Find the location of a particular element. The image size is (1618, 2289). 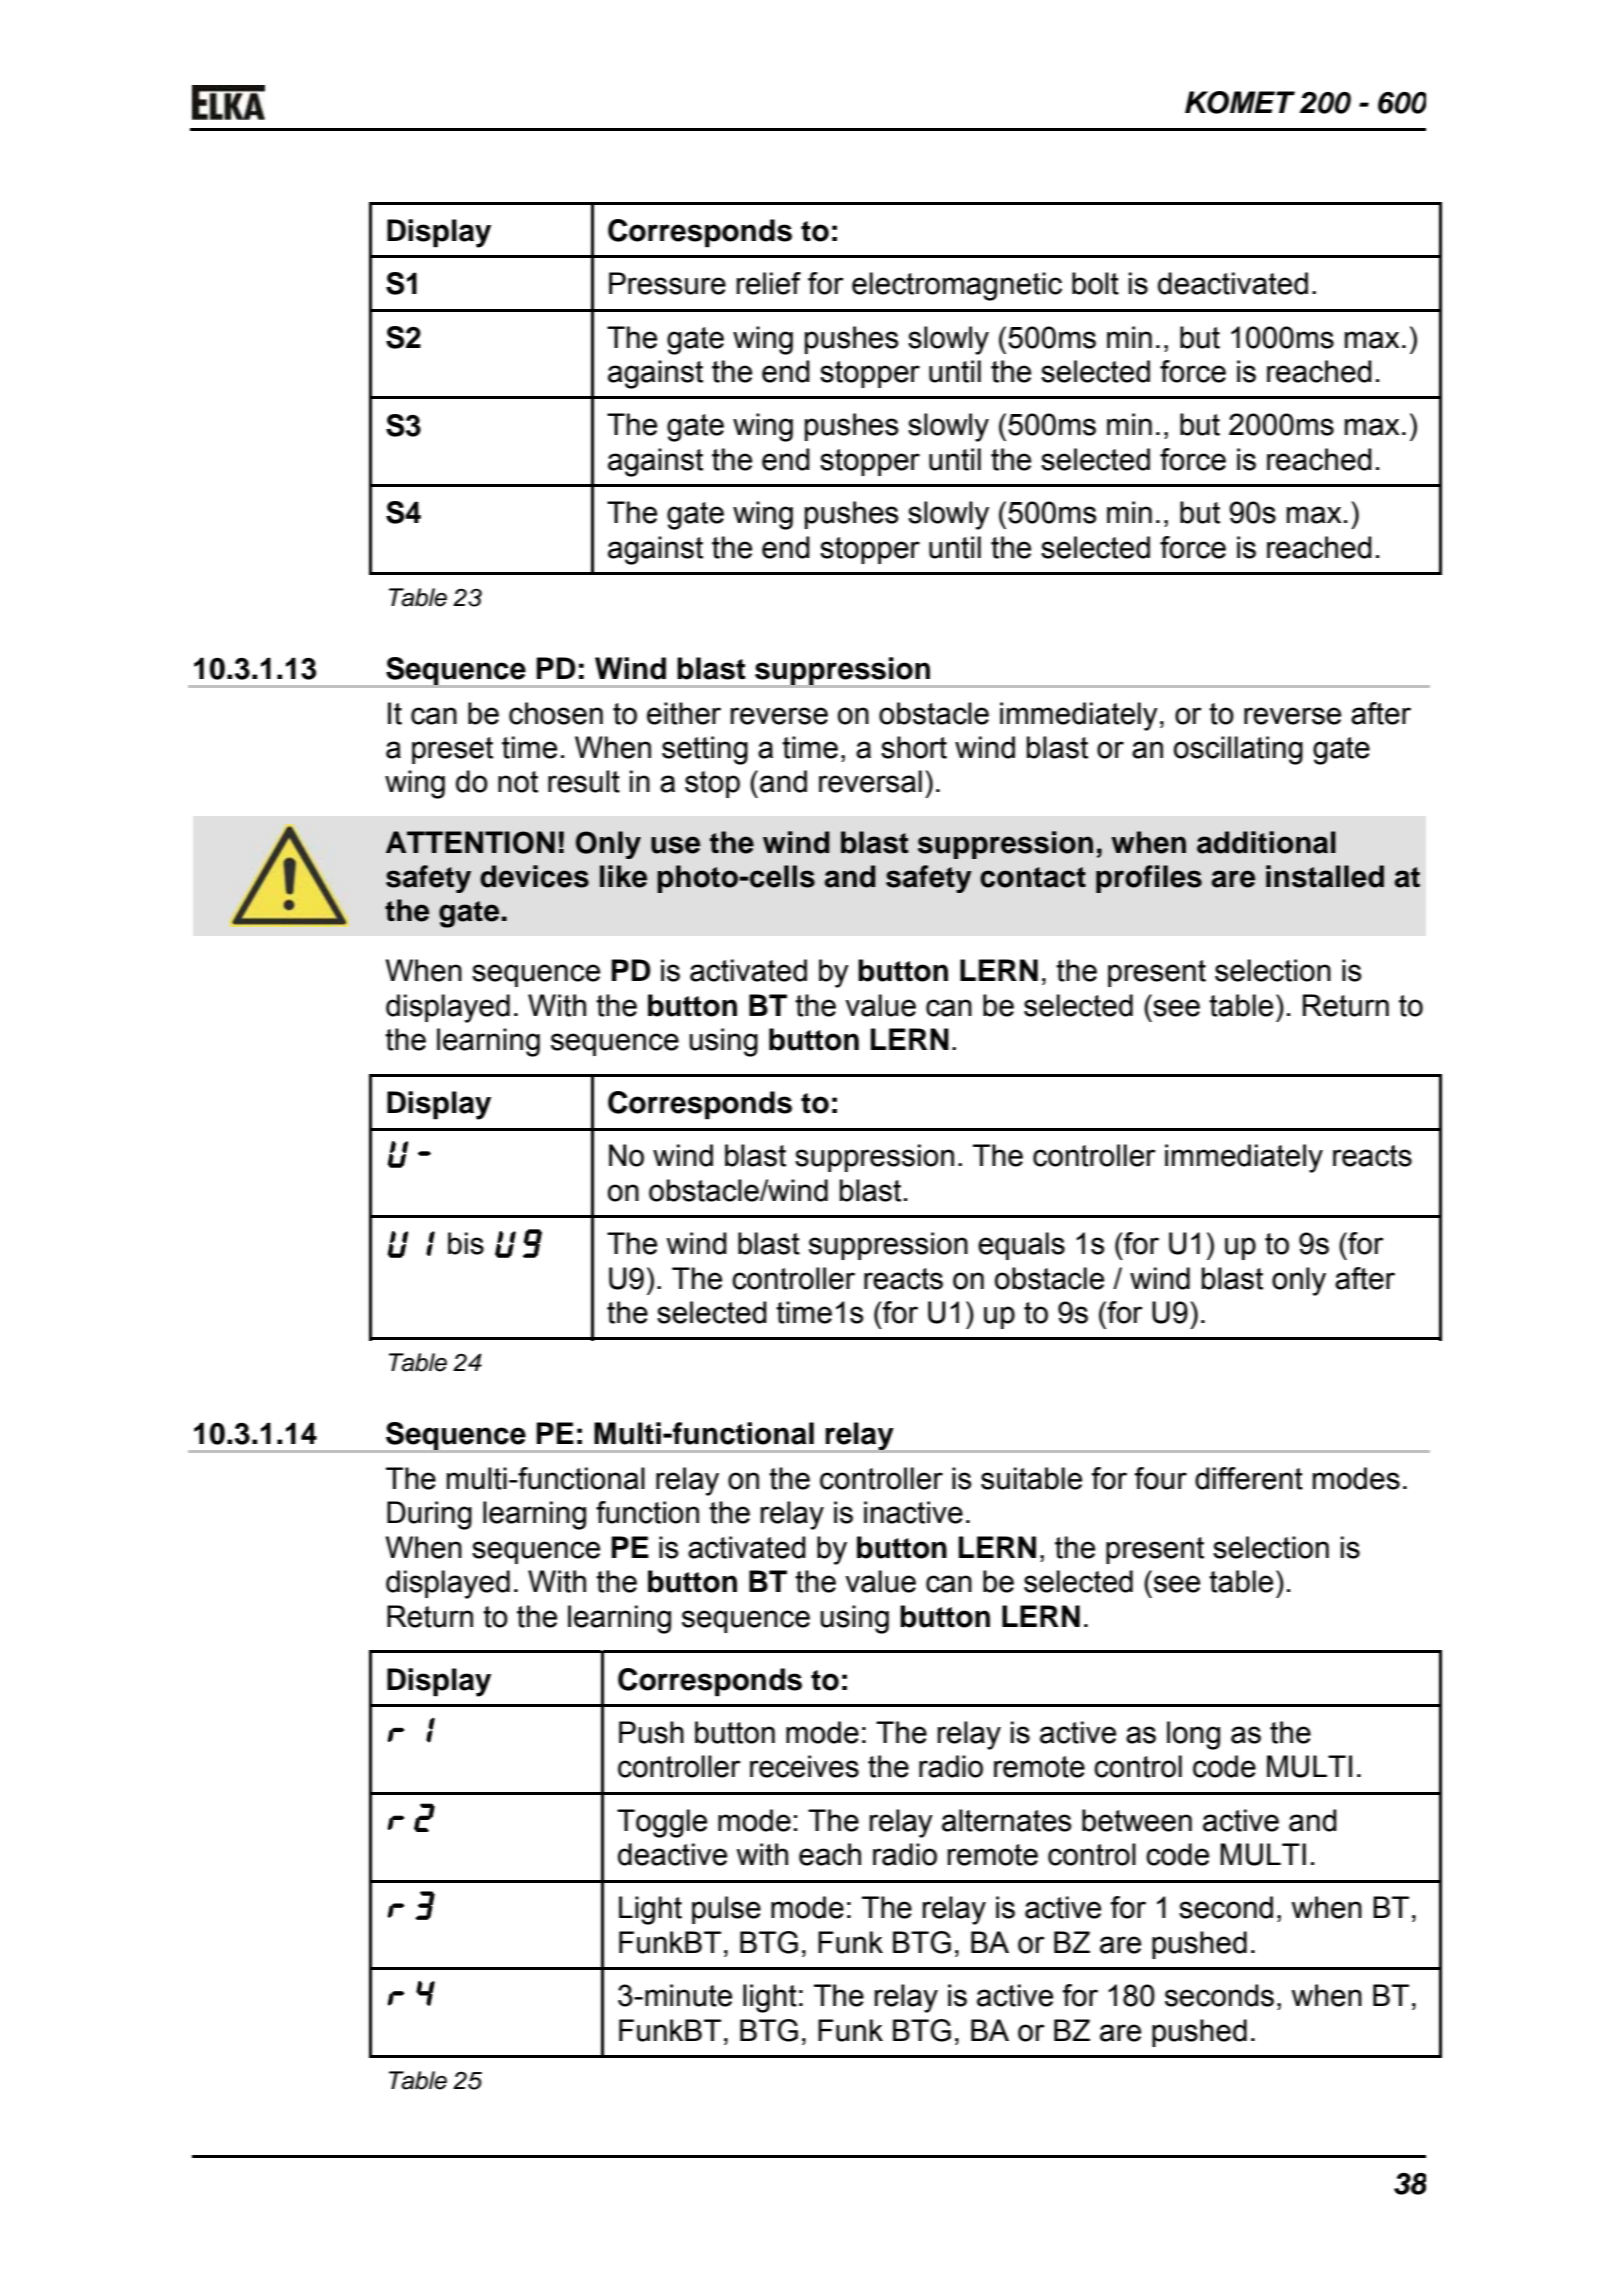

profiles is located at coordinates (1149, 879).
